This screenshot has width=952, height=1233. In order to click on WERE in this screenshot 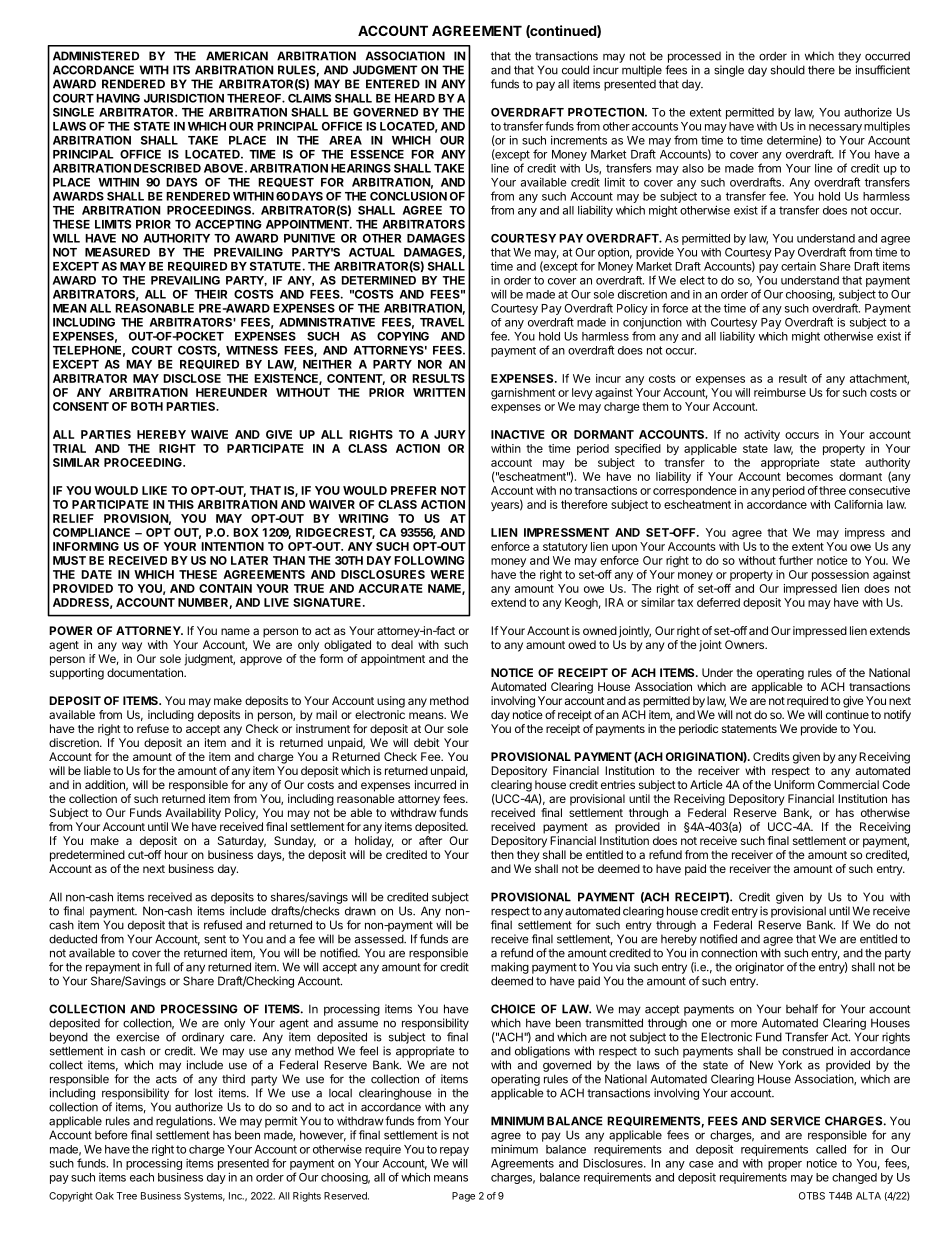, I will do `click(447, 574)`.
